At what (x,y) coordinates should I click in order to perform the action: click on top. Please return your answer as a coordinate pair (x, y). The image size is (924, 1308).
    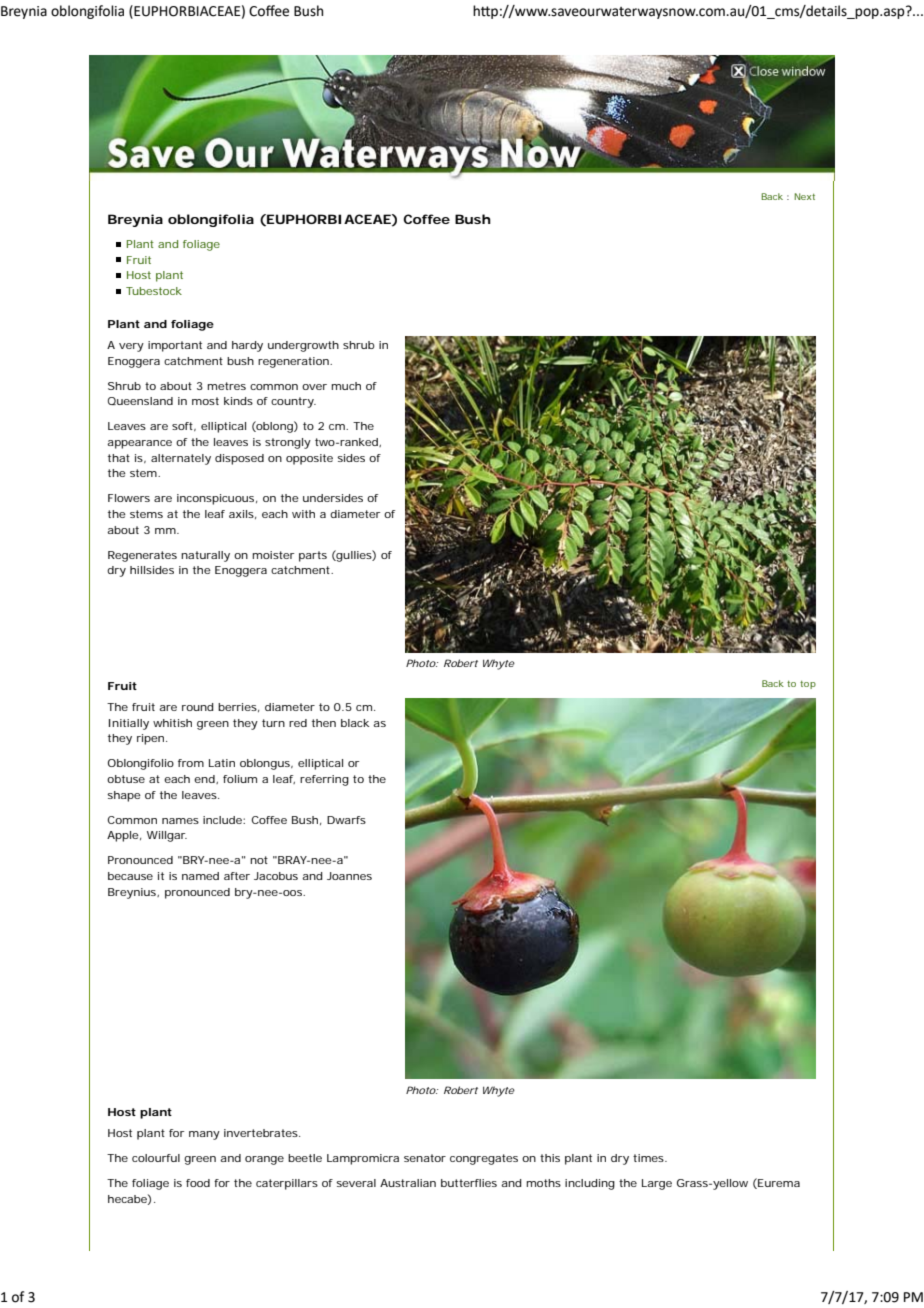
    Looking at the image, I should click on (808, 685).
